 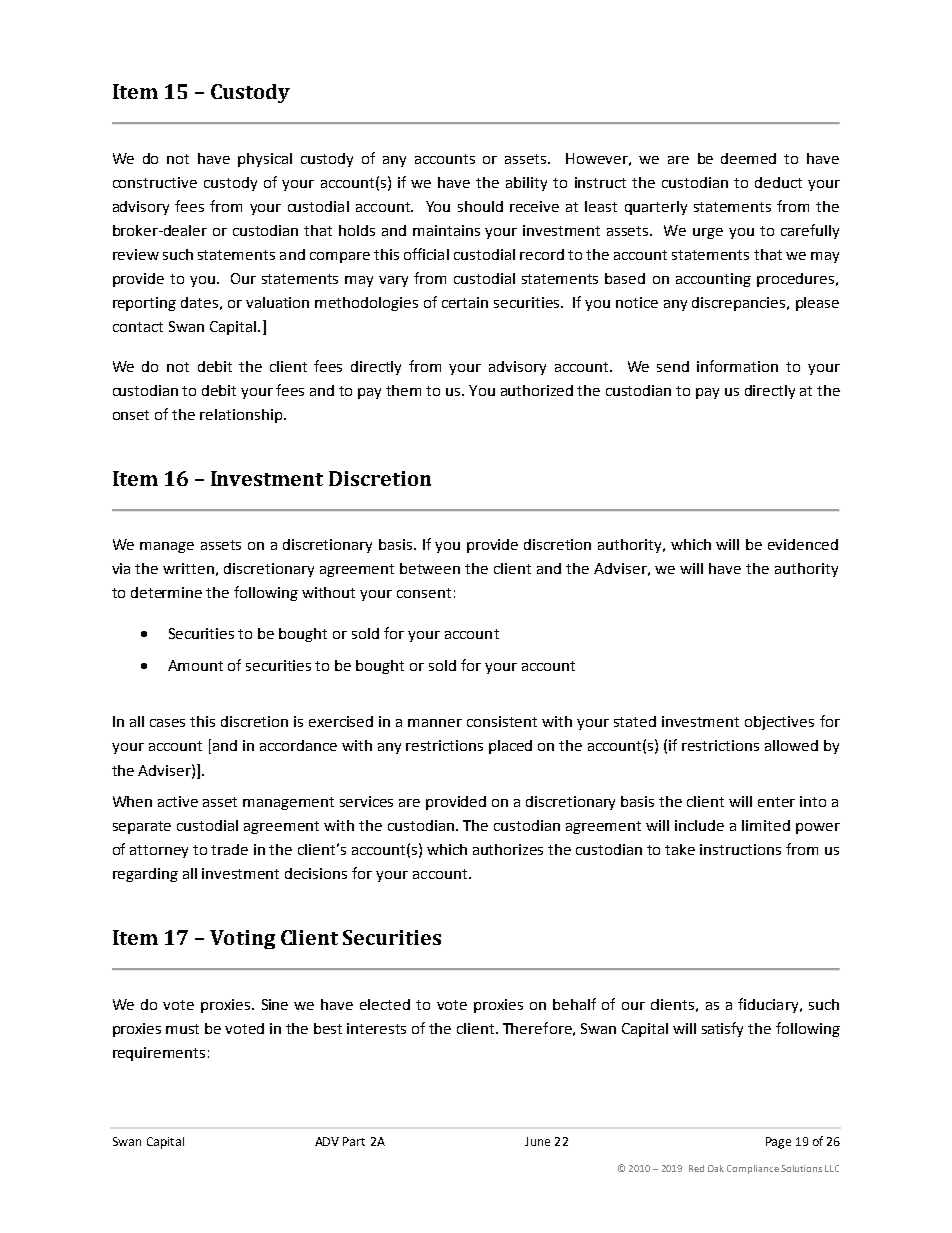 What do you see at coordinates (737, 366) in the screenshot?
I see `information` at bounding box center [737, 366].
